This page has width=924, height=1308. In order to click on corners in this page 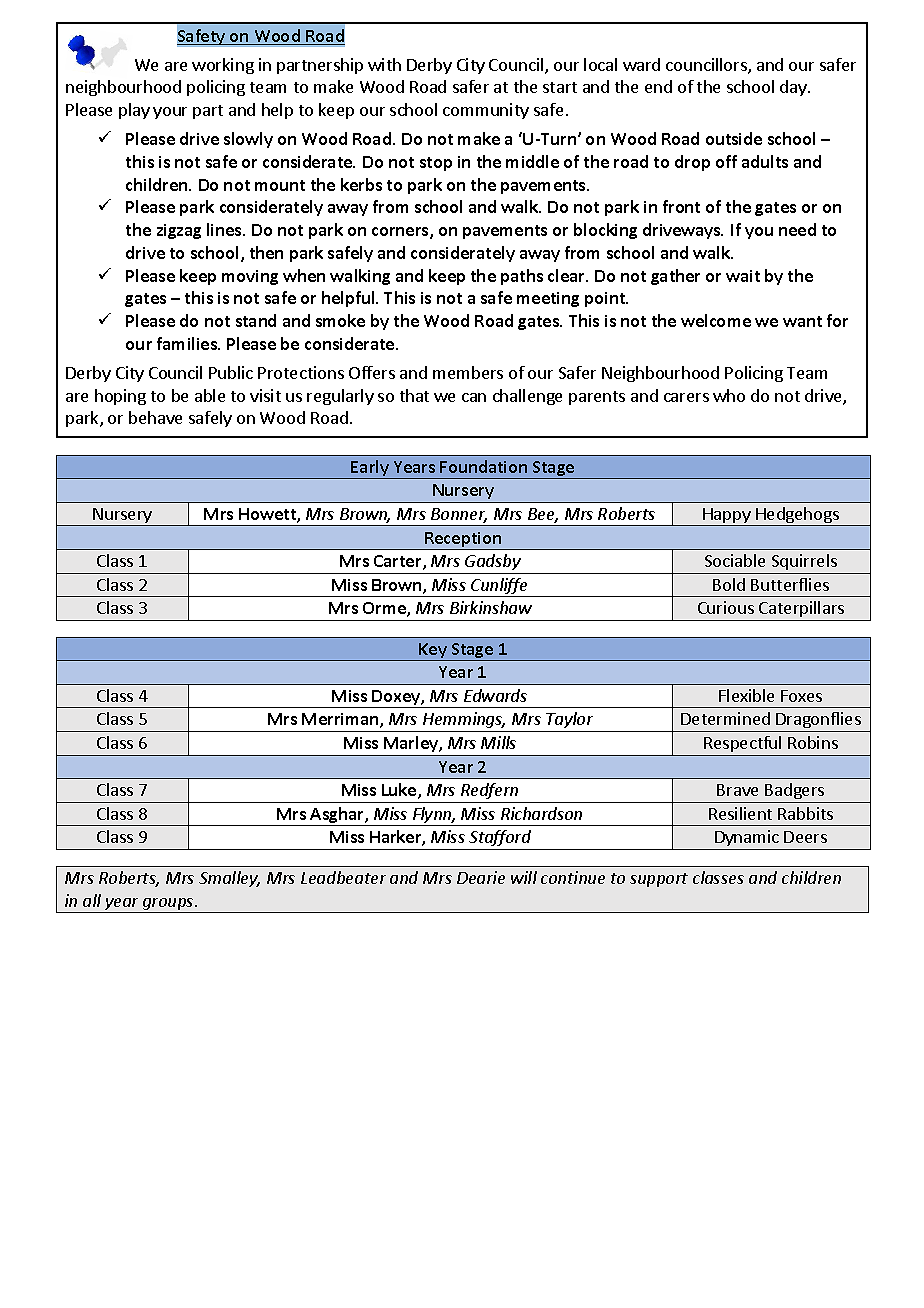, I will do `click(401, 233)`.
